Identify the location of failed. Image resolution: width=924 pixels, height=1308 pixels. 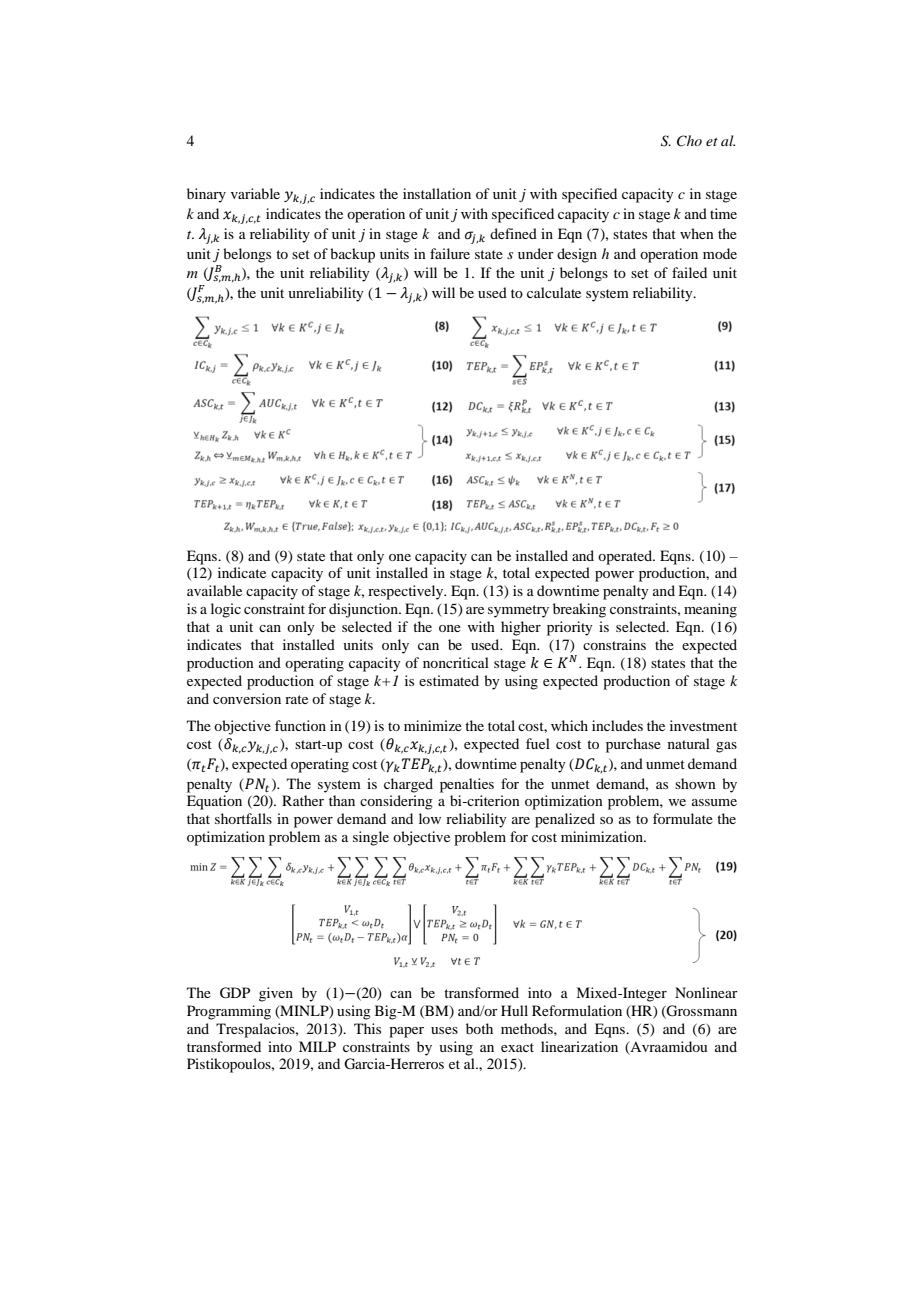
(689, 272).
